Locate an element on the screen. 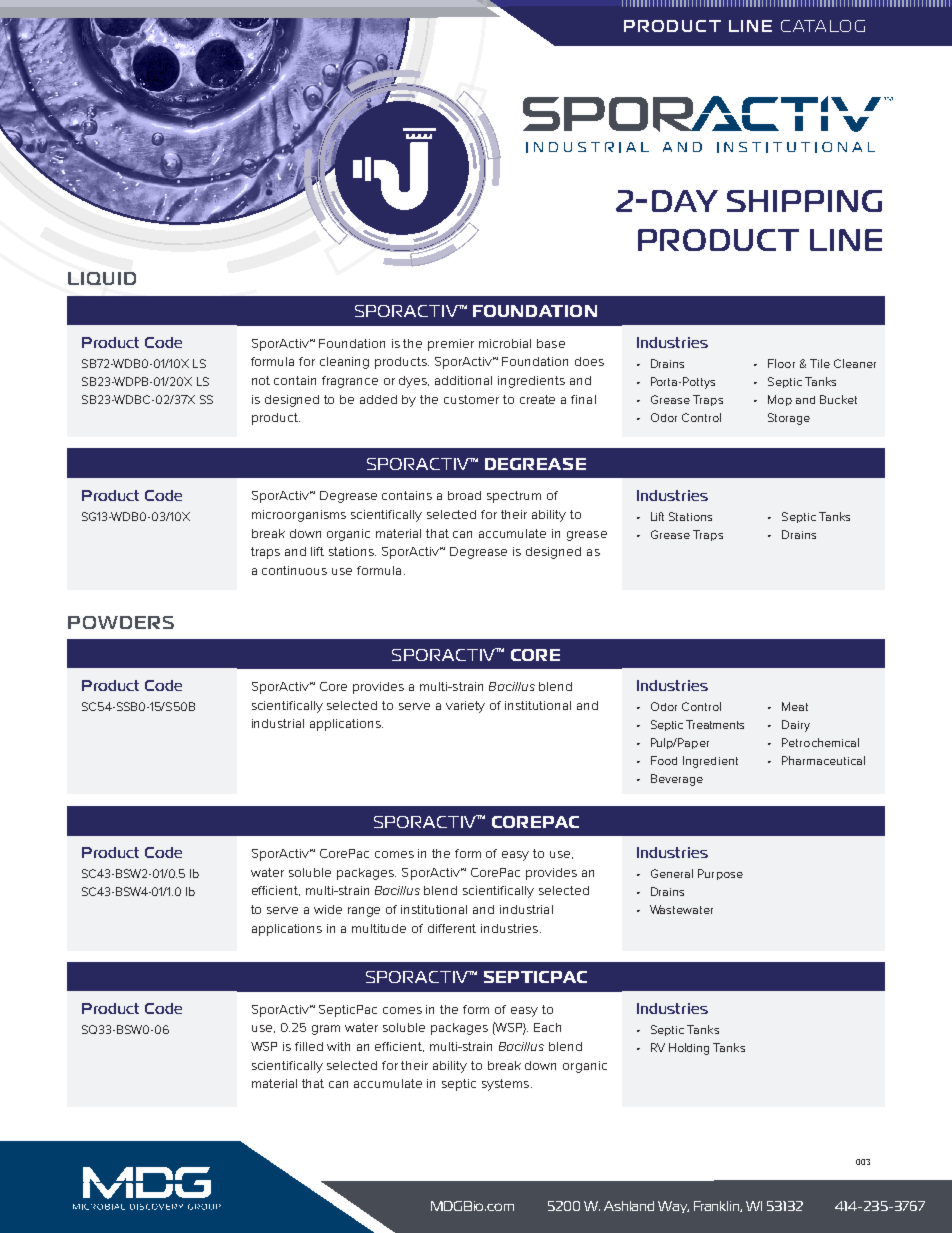 The height and width of the screenshot is (1233, 952). microbial is located at coordinates (505, 343).
